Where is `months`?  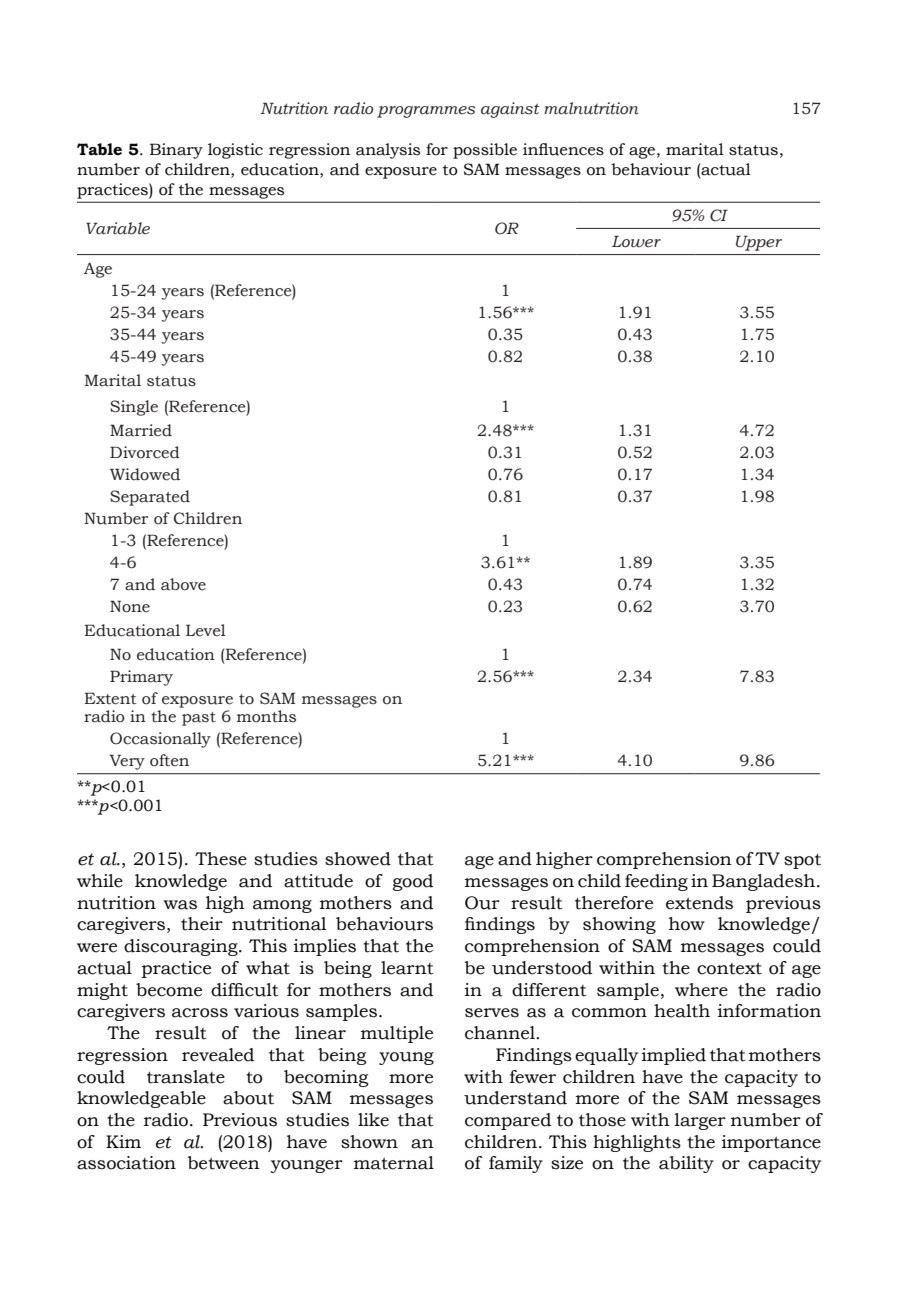
months is located at coordinates (266, 716).
